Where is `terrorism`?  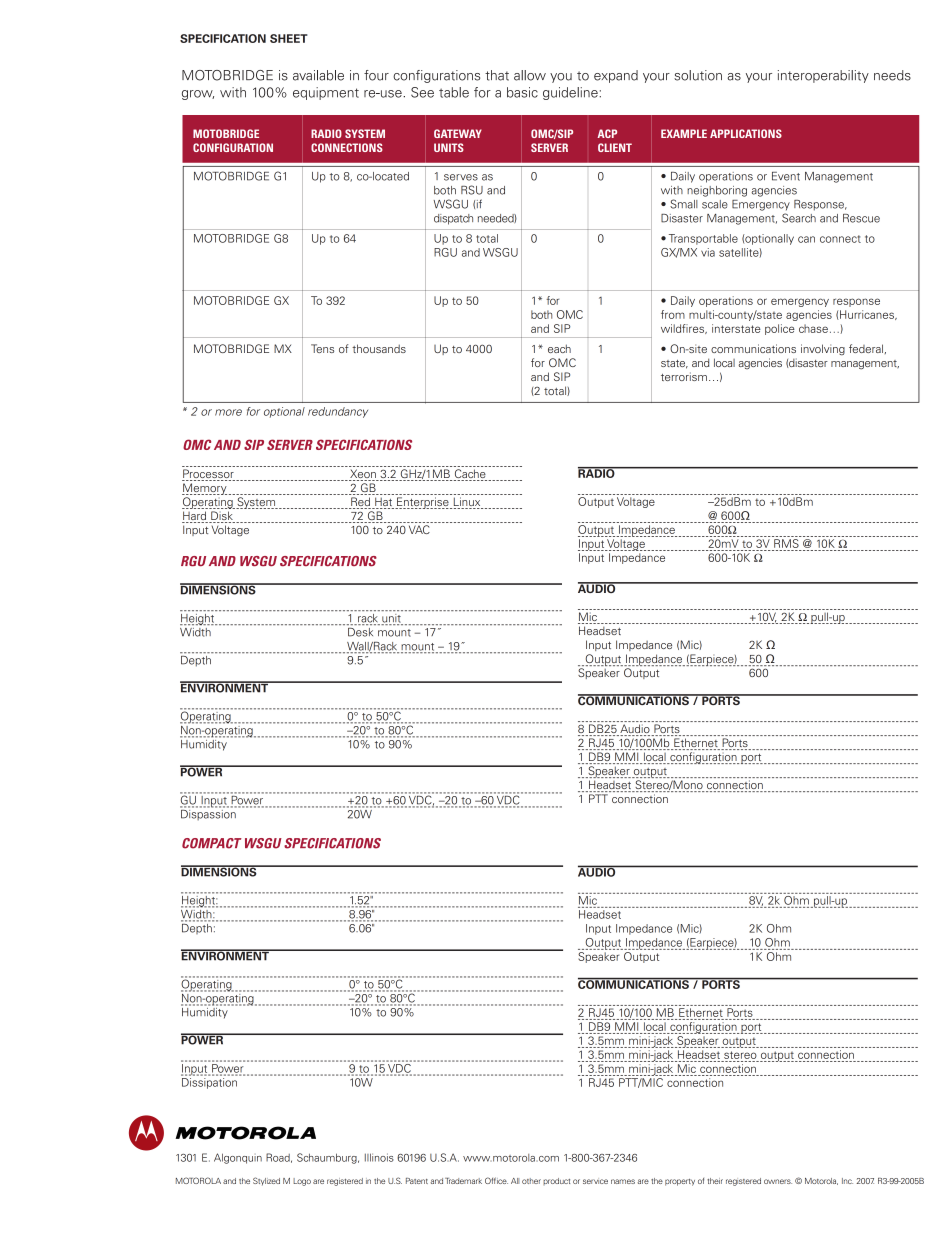
terrorism is located at coordinates (684, 376).
